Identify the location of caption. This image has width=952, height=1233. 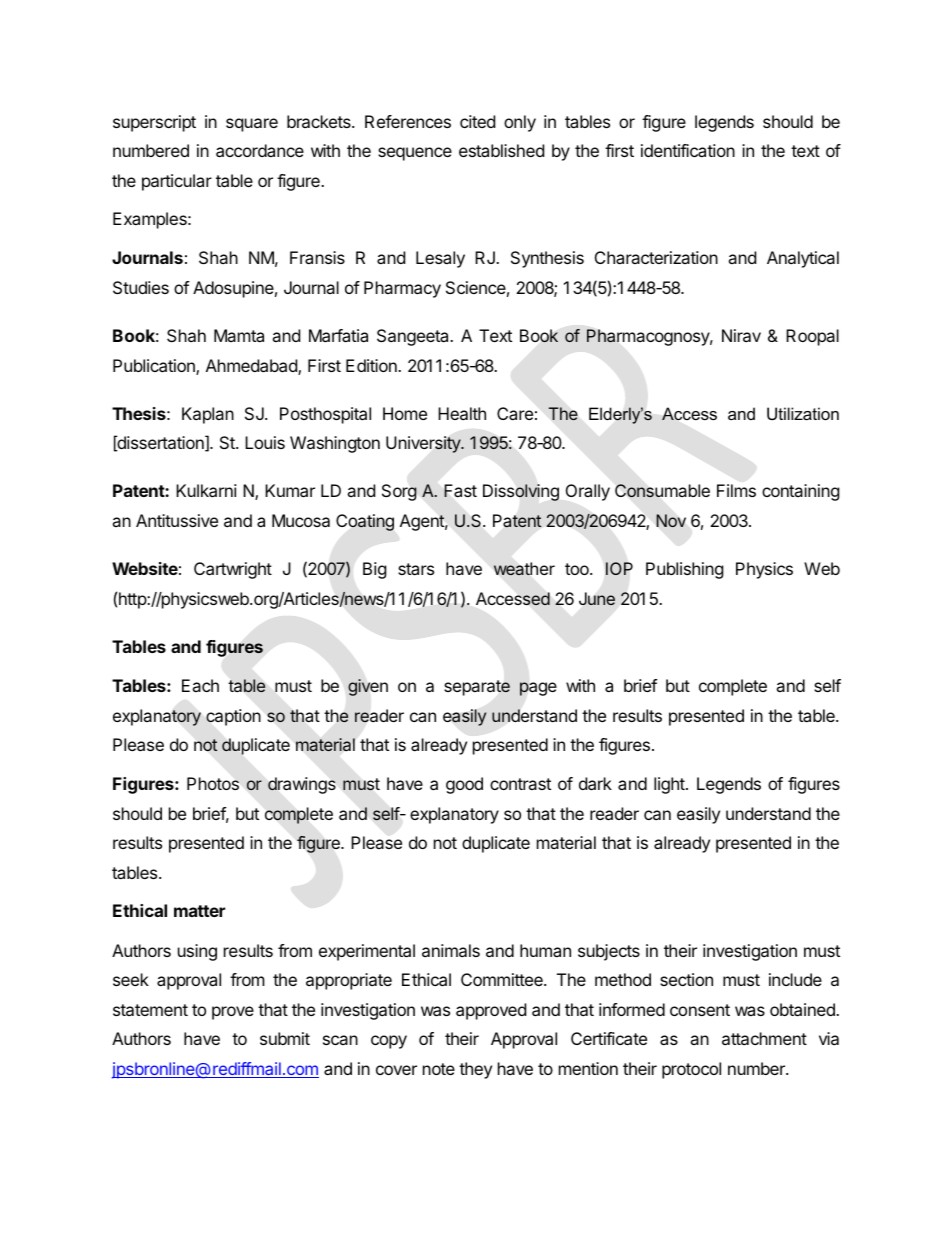
(233, 717).
